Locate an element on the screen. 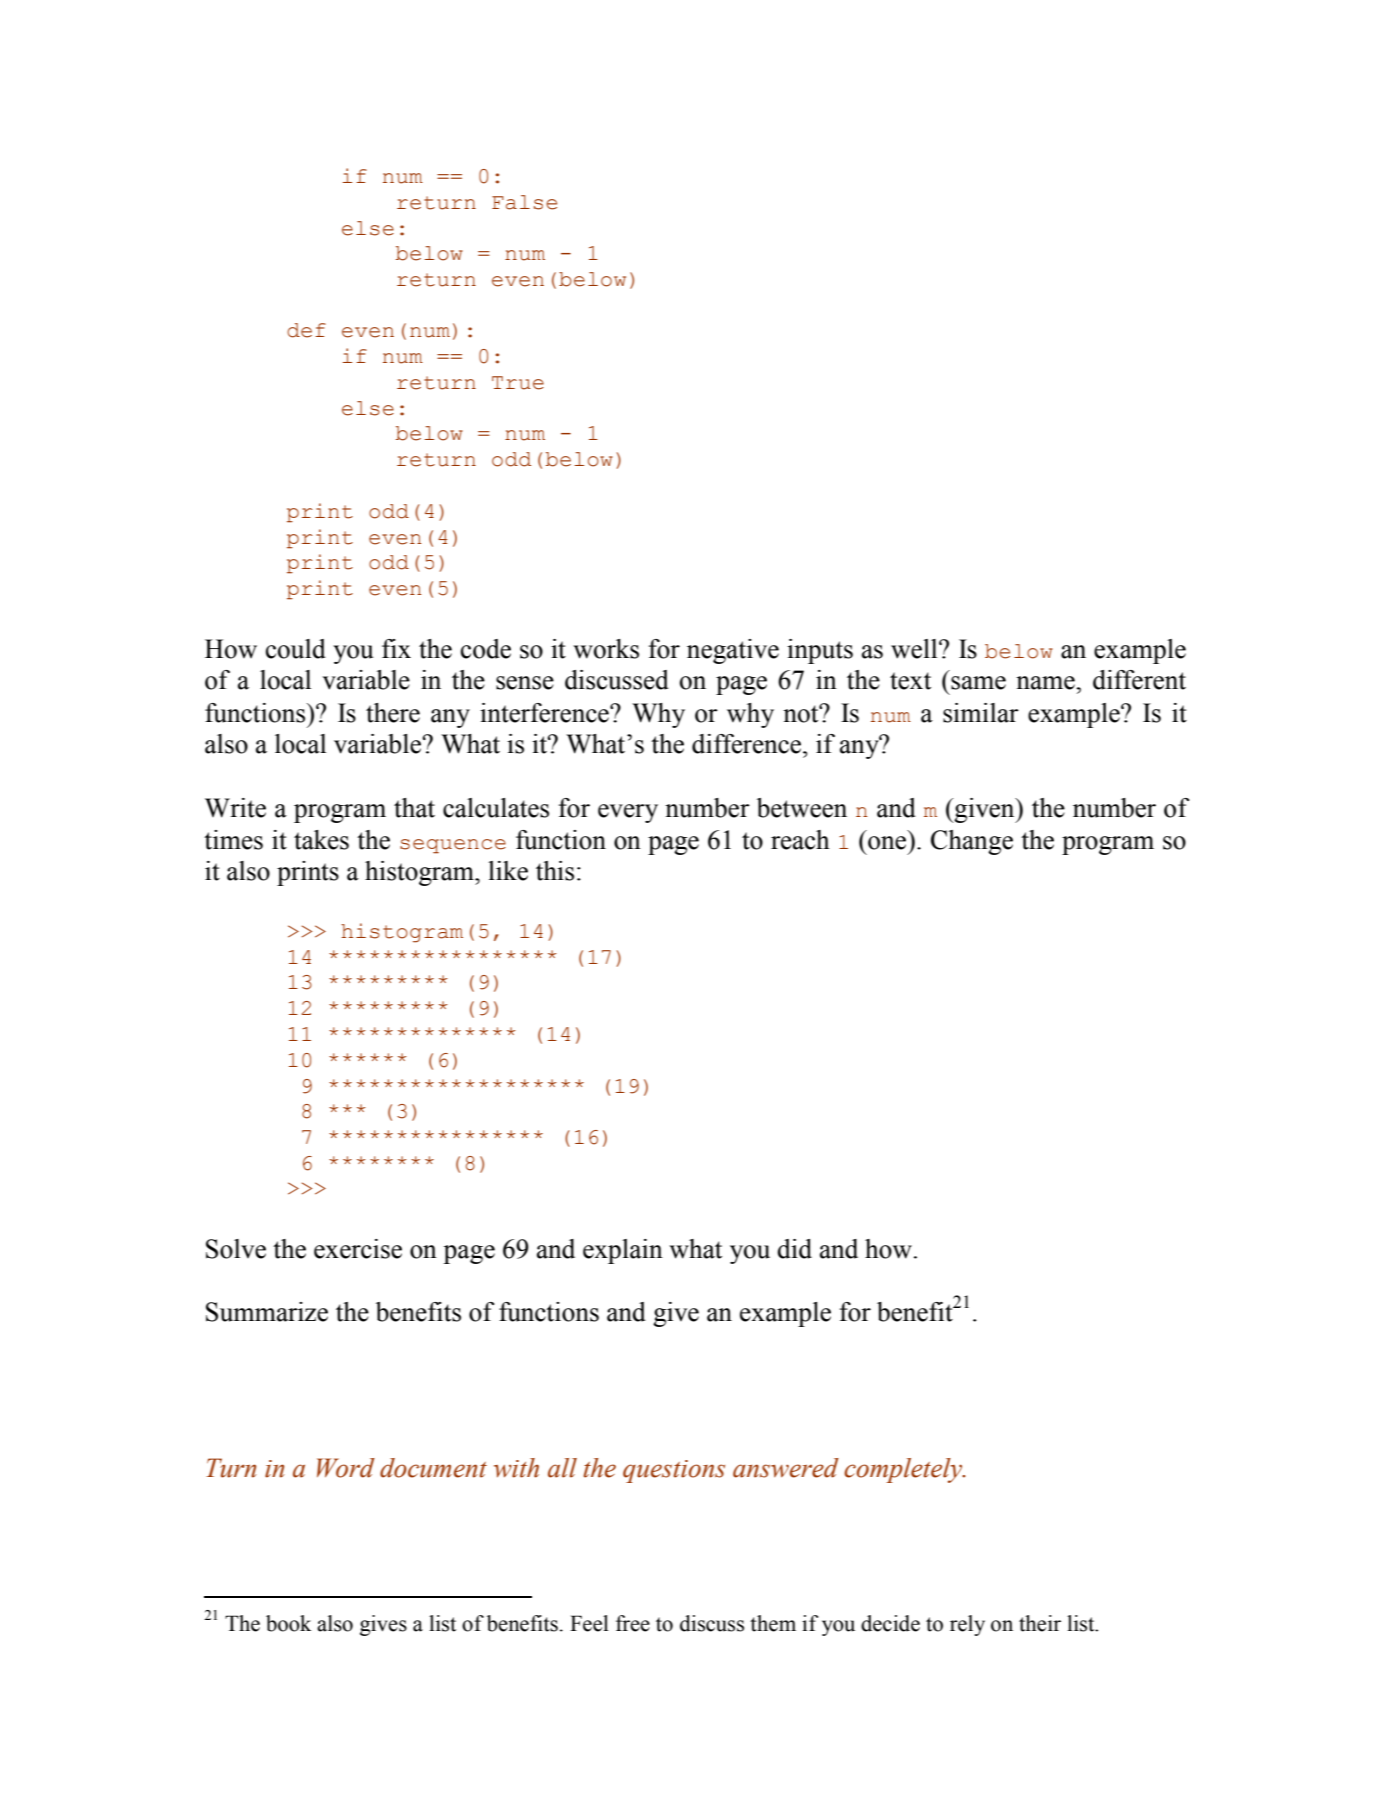 The height and width of the screenshot is (1800, 1391). explain is located at coordinates (623, 1251).
